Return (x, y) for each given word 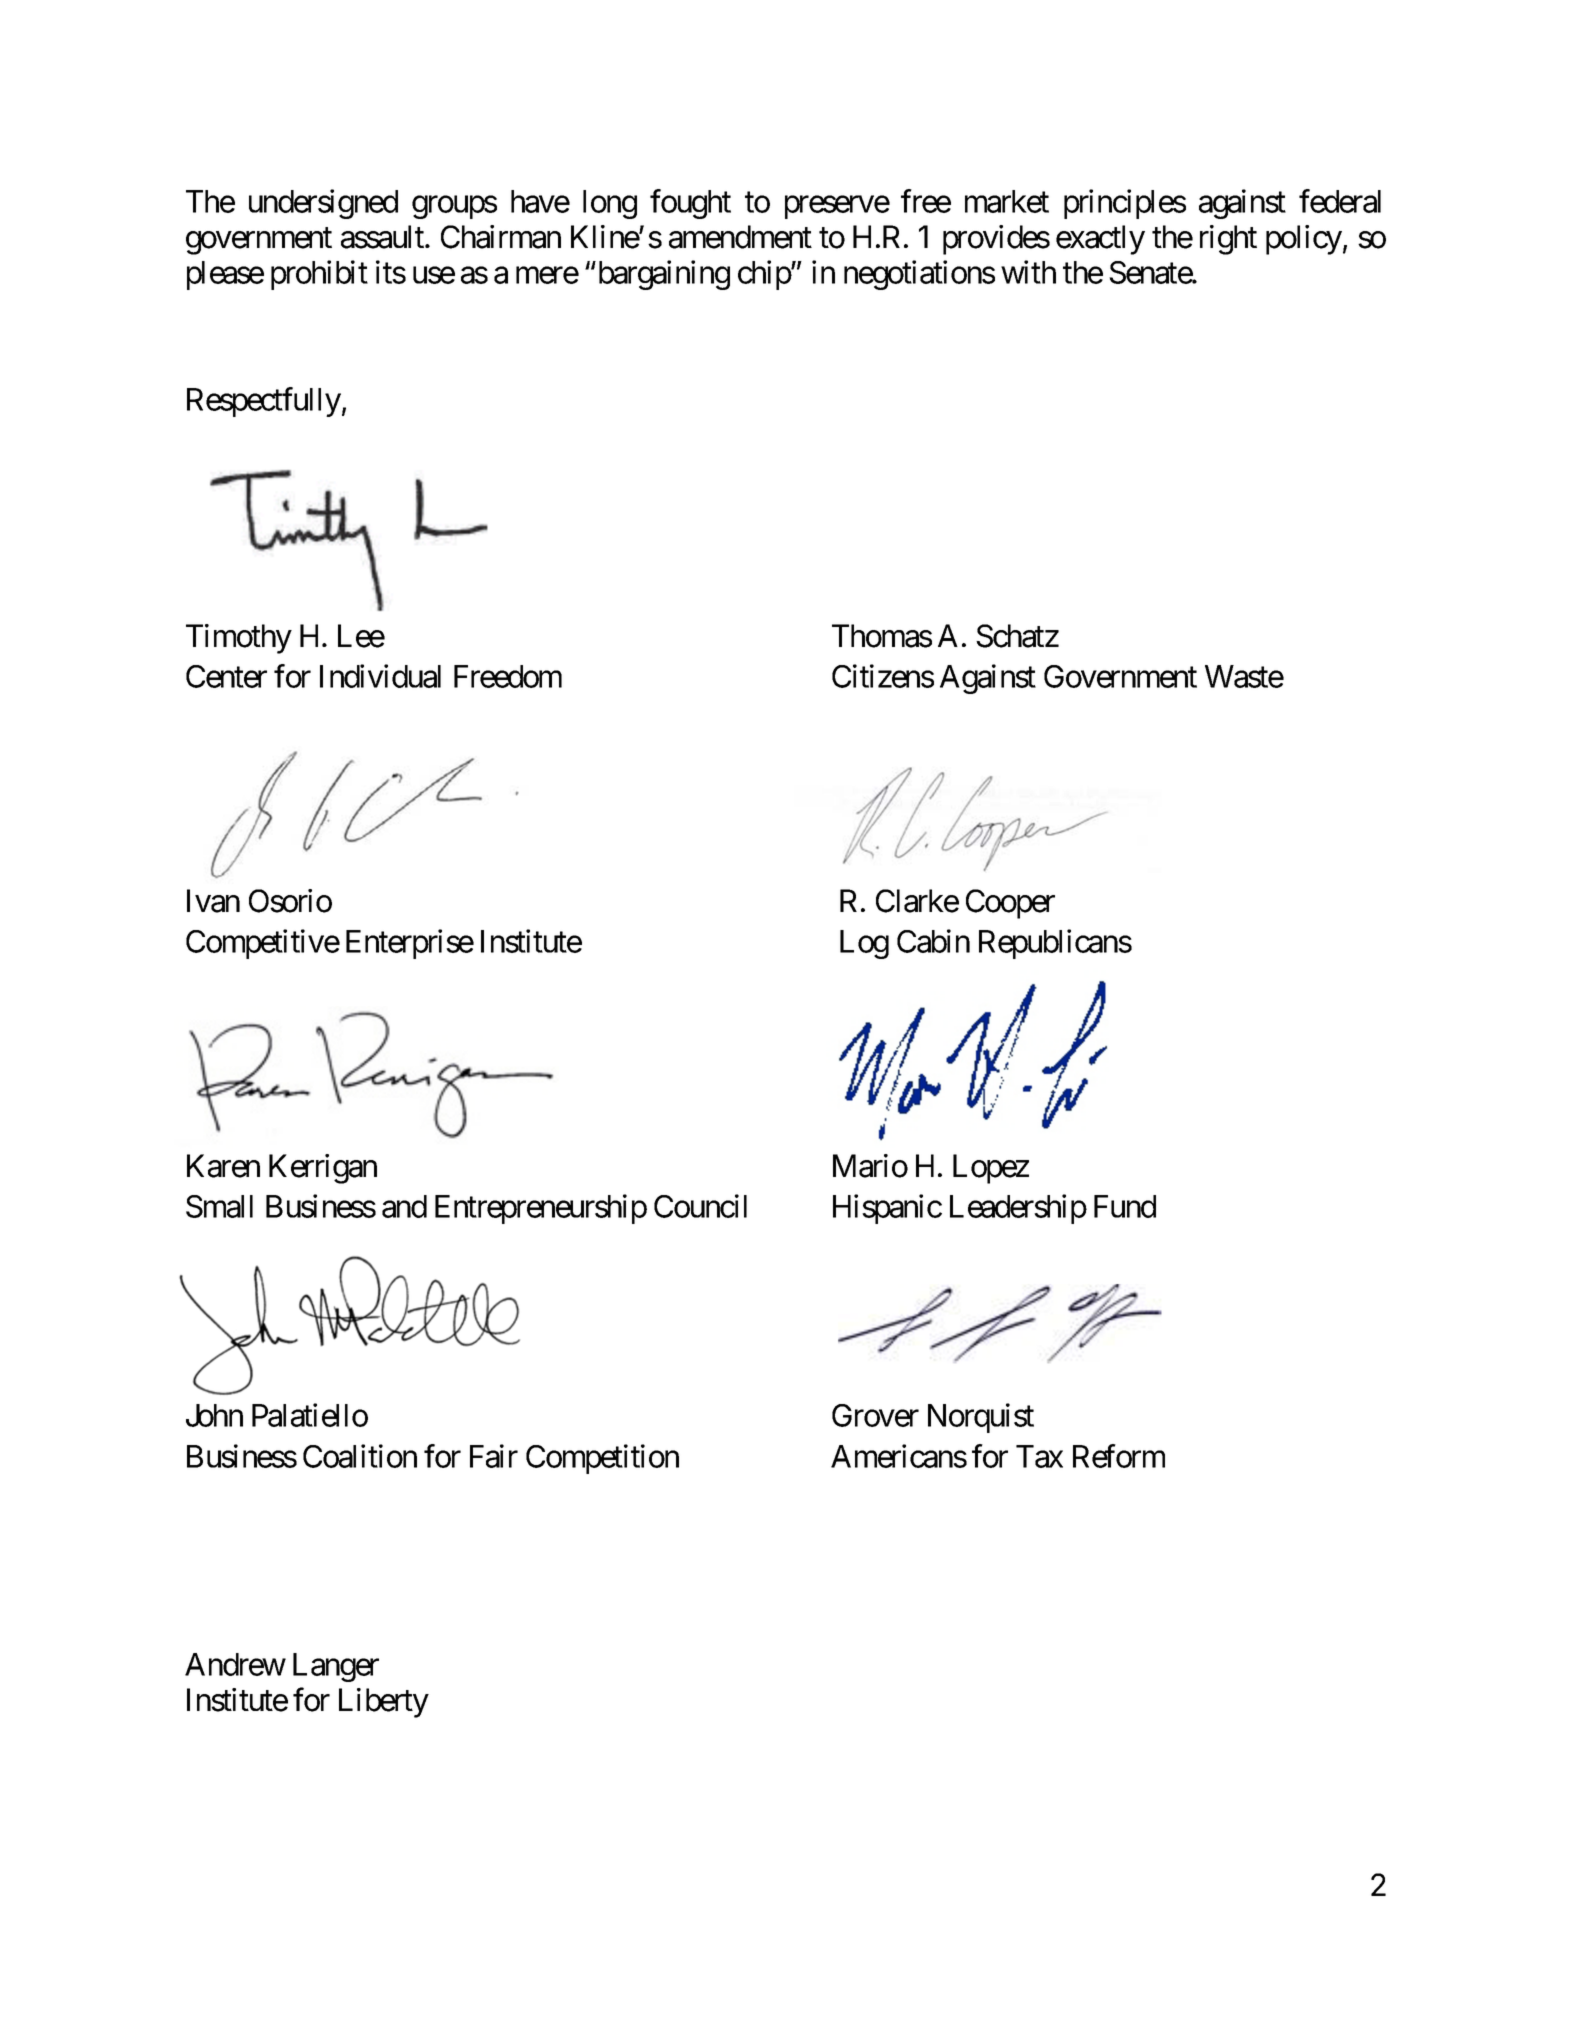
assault (383, 237)
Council (700, 1206)
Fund (1125, 1206)
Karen (223, 1166)
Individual (380, 676)
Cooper (1010, 904)
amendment (740, 237)
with (1028, 272)
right (1228, 240)
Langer (336, 1667)
